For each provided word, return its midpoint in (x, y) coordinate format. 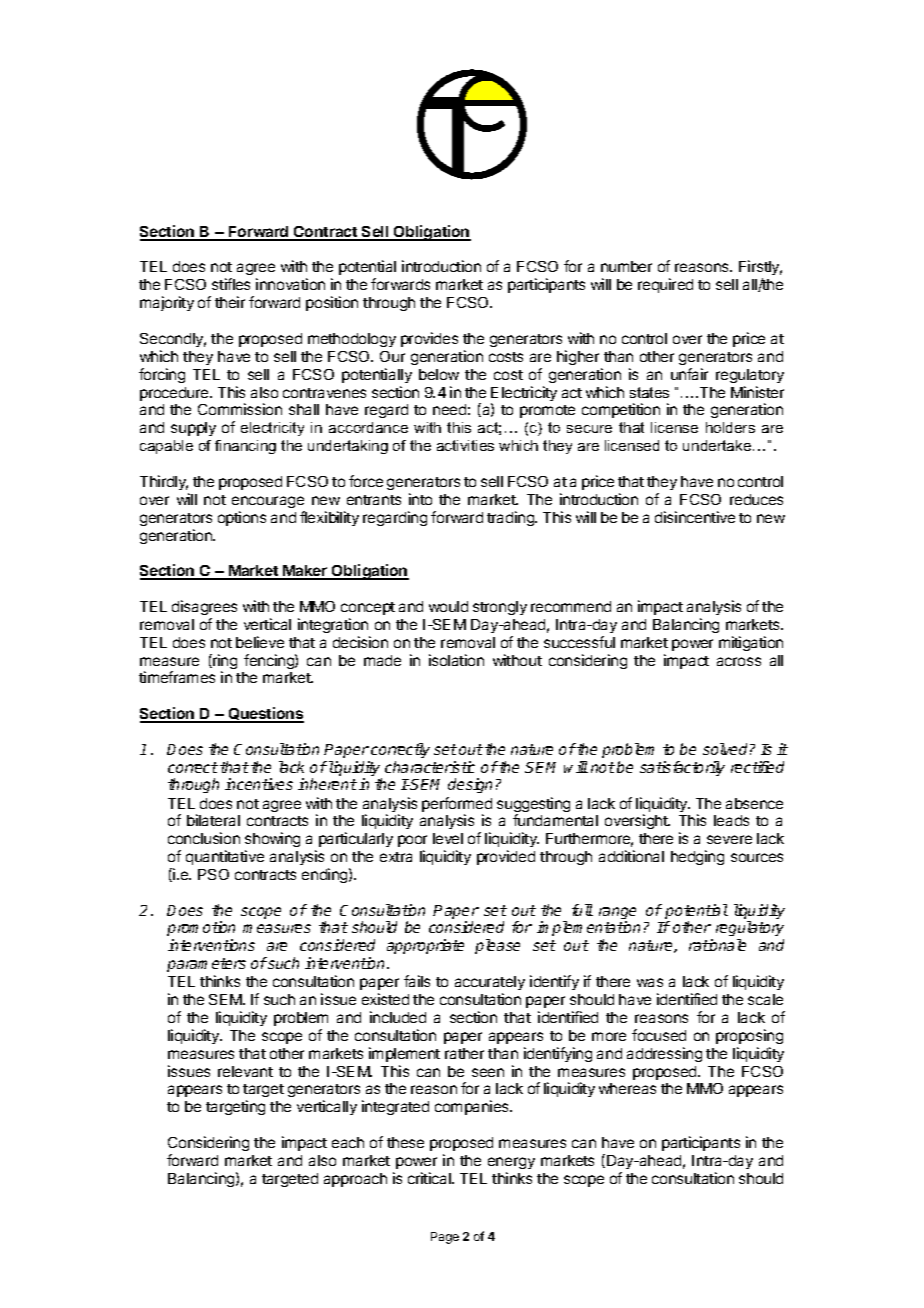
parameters (206, 965)
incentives (259, 784)
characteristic (430, 767)
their (230, 302)
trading (511, 518)
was (650, 982)
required (665, 285)
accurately (490, 983)
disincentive (695, 517)
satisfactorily (682, 768)
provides (429, 339)
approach (355, 1180)
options (242, 518)
